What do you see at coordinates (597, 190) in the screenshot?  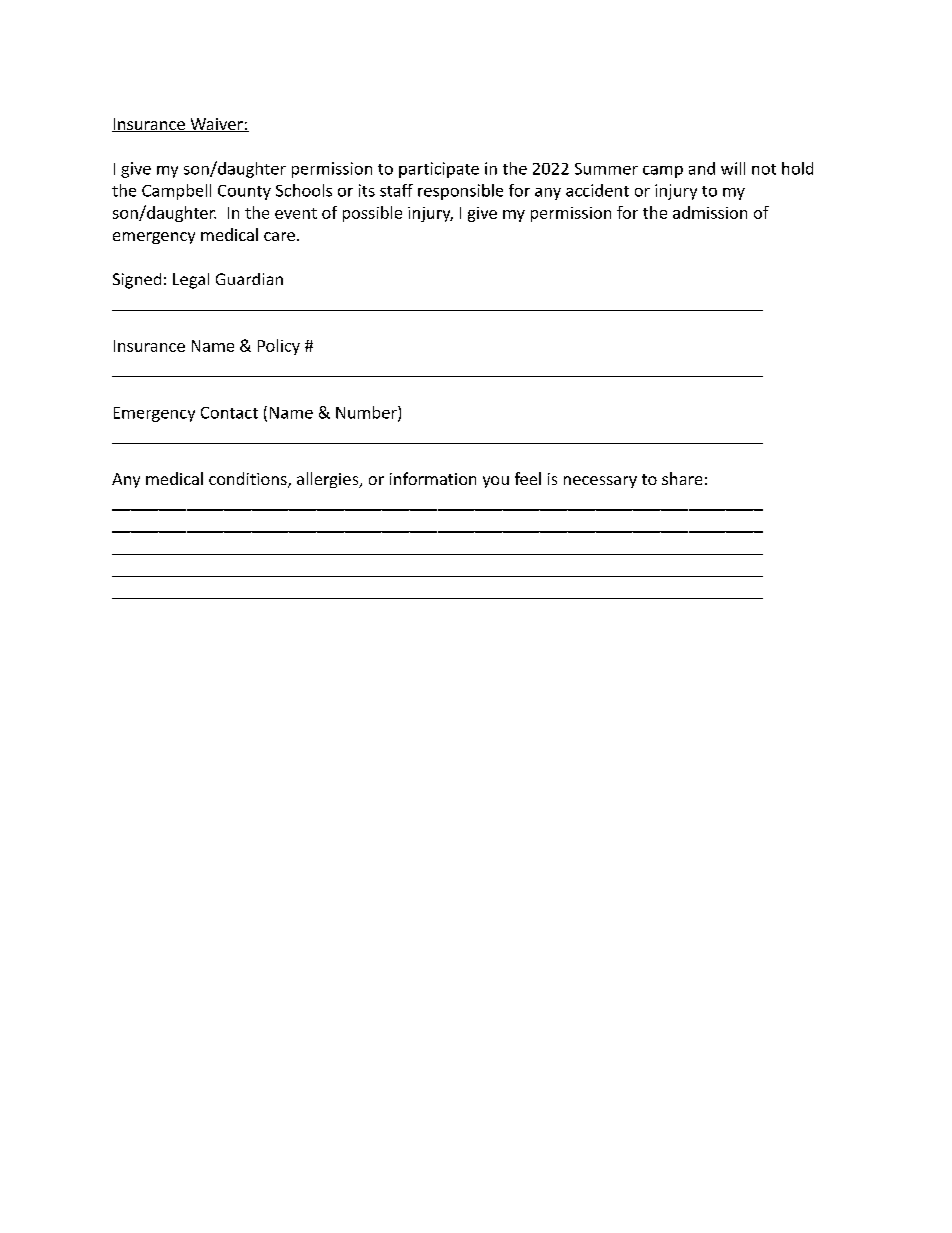 I see `accident` at bounding box center [597, 190].
